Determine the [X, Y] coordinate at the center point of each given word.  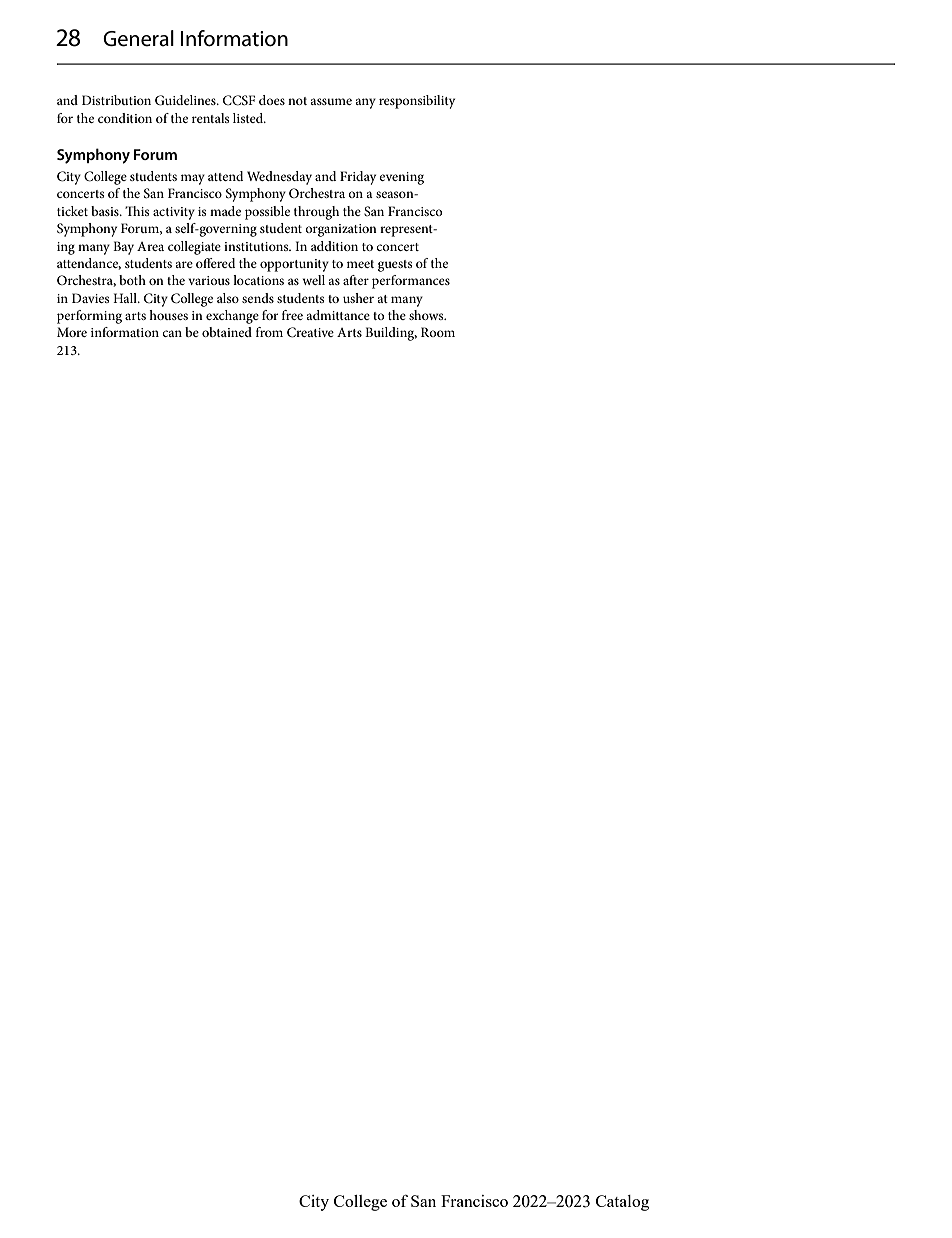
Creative [310, 332]
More [72, 332]
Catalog [622, 1203]
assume [331, 101]
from [269, 332]
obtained [227, 332]
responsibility [417, 102]
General [138, 38]
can [172, 333]
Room [438, 332]
